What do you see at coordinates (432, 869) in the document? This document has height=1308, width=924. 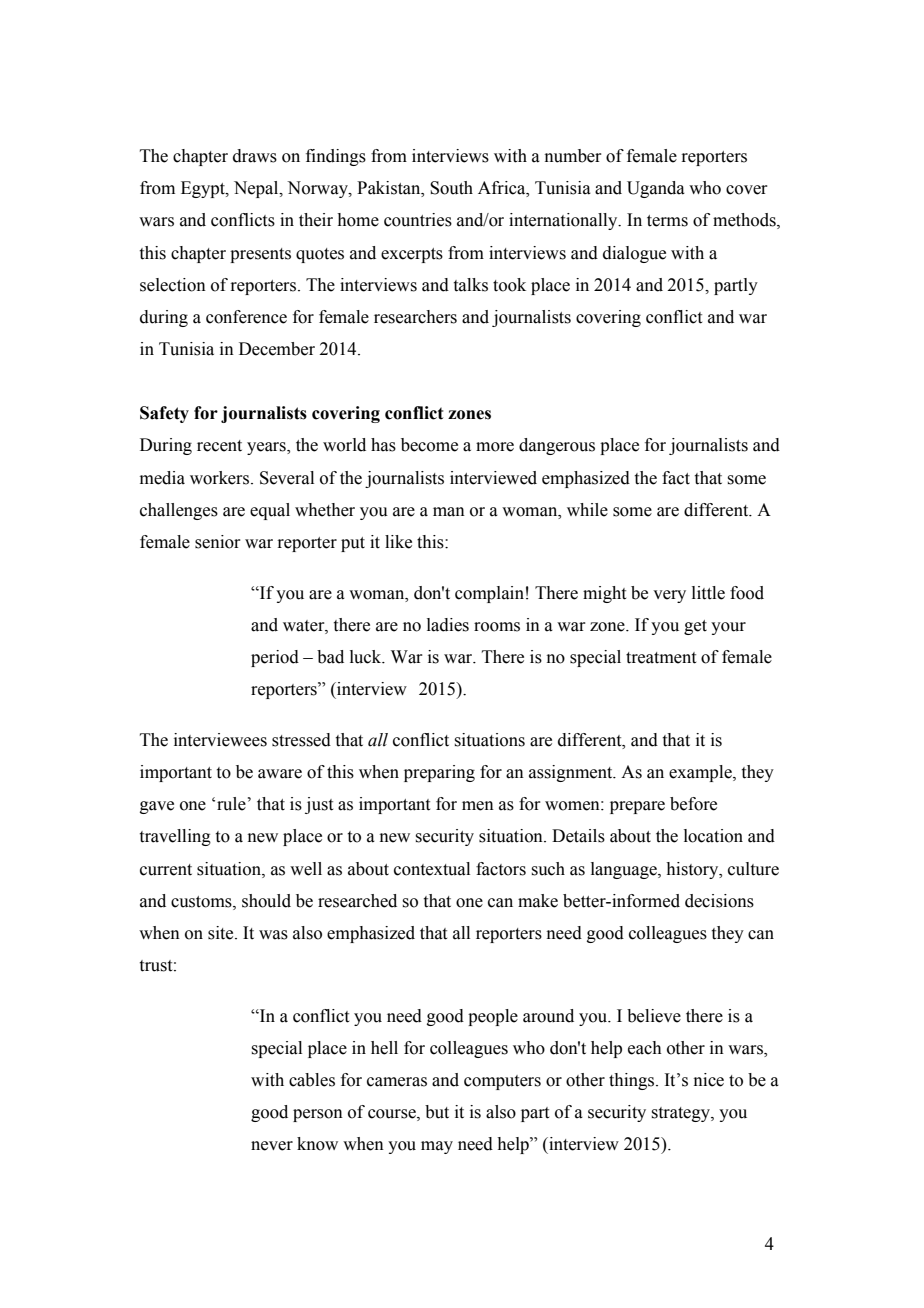 I see `contextual` at bounding box center [432, 869].
